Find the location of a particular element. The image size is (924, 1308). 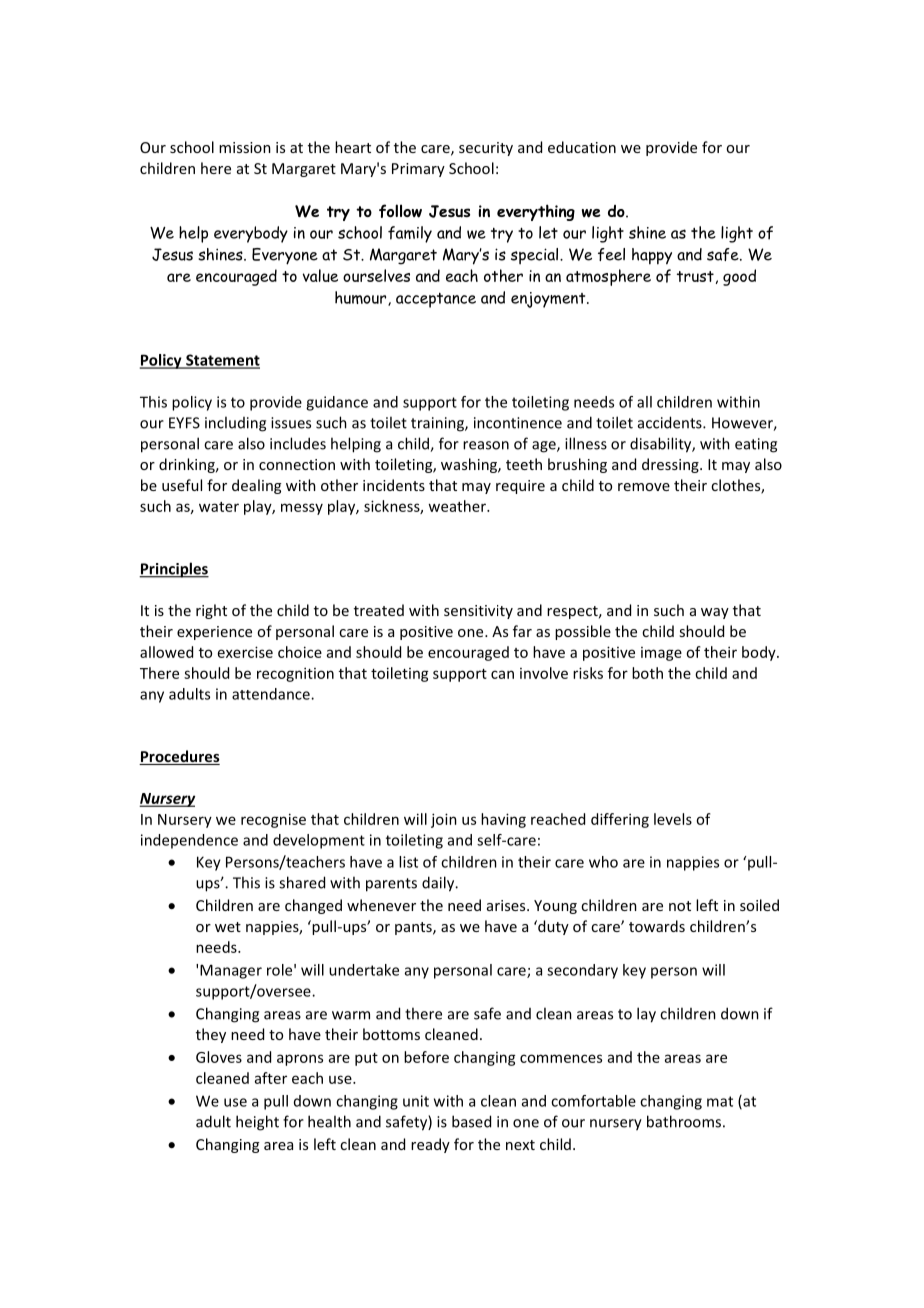

mat is located at coordinates (720, 1101).
